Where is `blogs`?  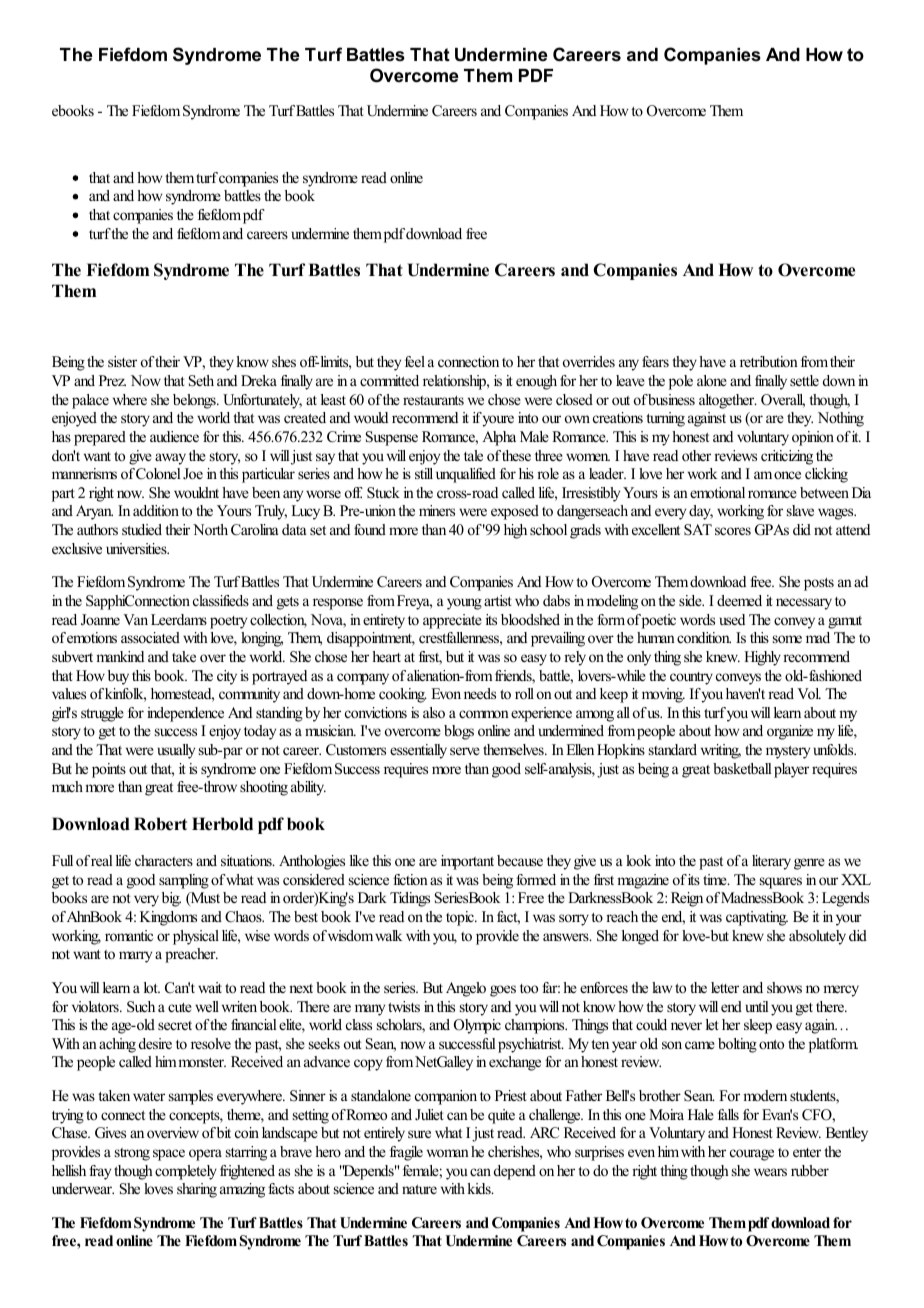
blogs is located at coordinates (459, 732).
